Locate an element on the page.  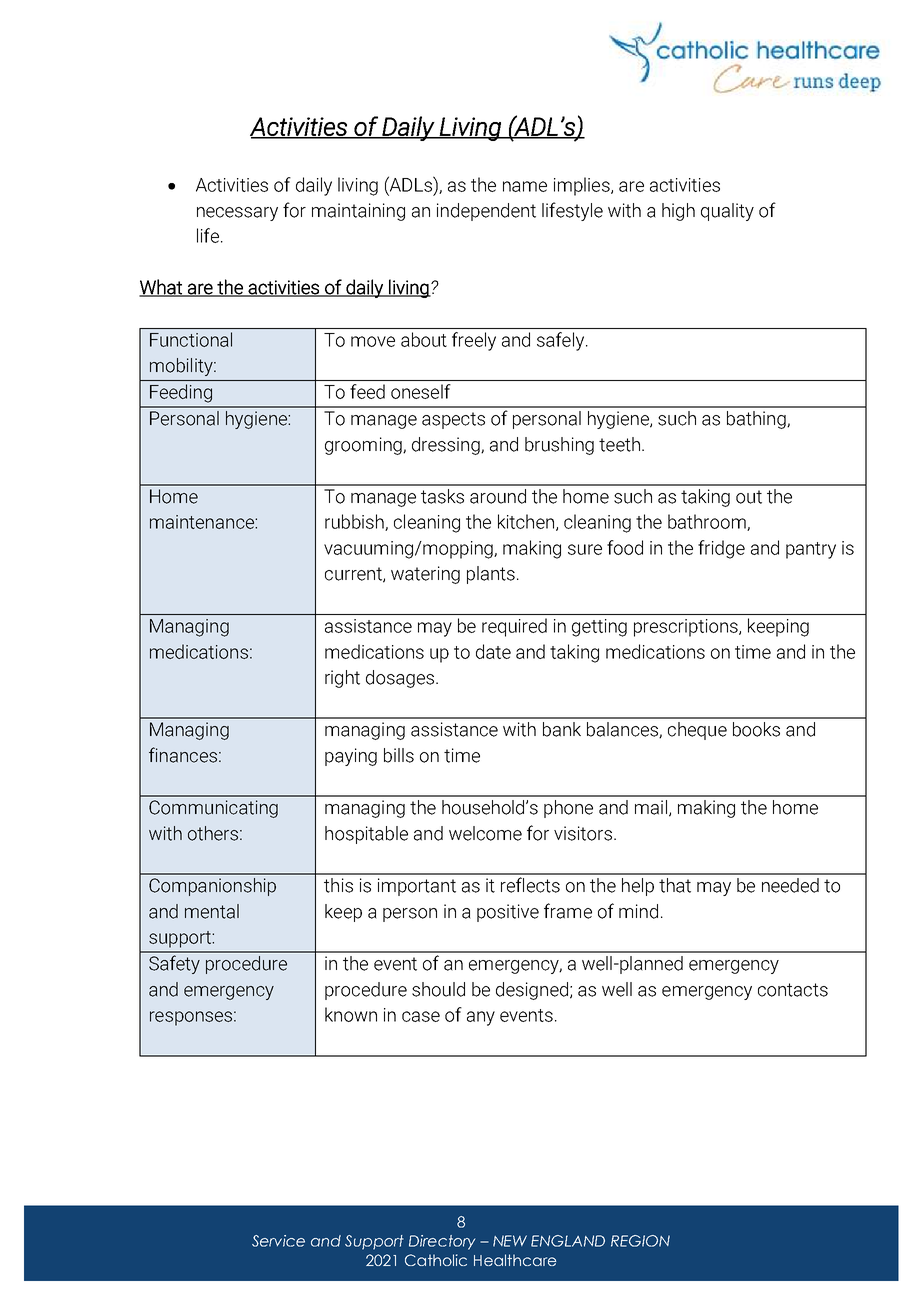
NEW is located at coordinates (510, 1241).
